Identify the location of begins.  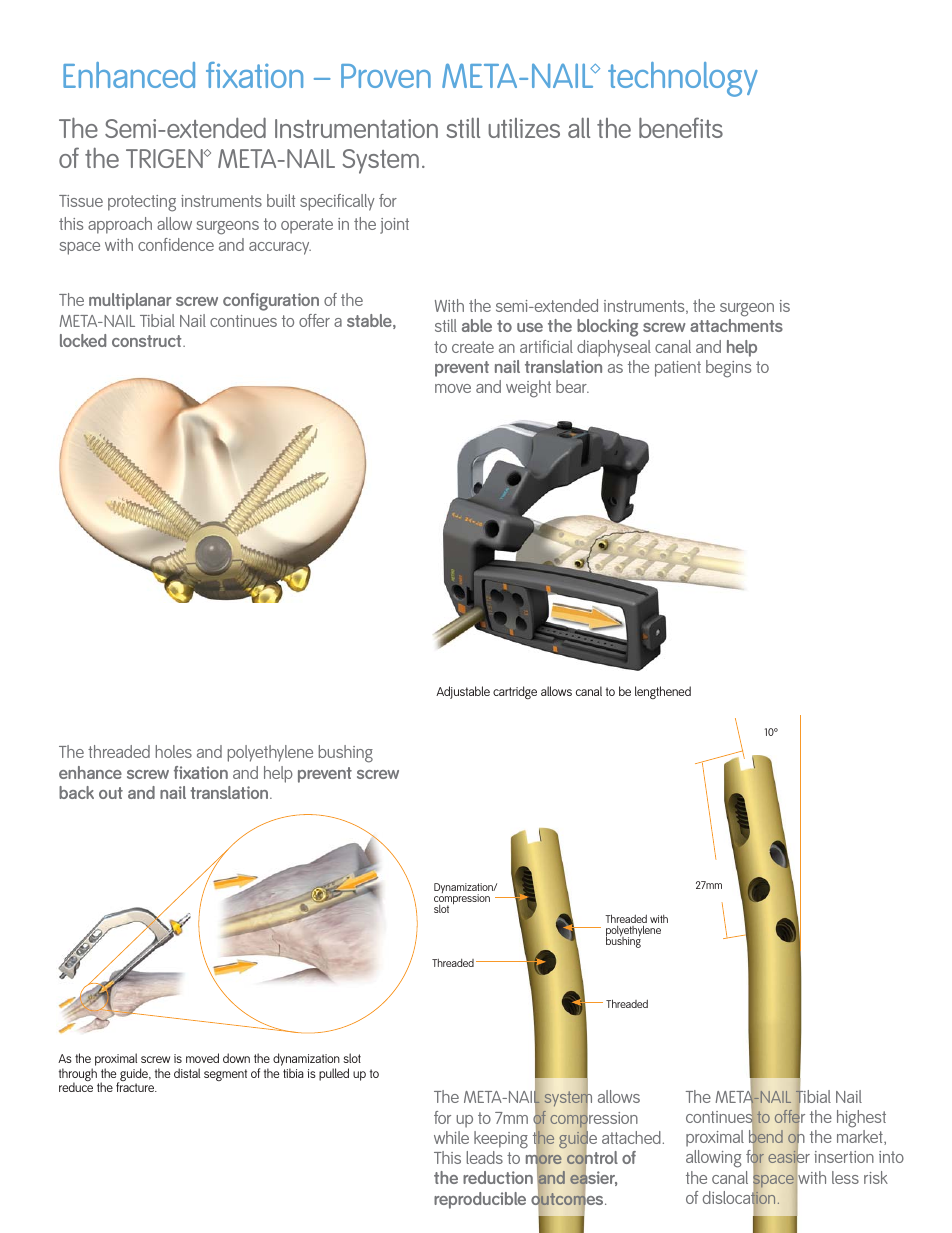
(728, 369).
